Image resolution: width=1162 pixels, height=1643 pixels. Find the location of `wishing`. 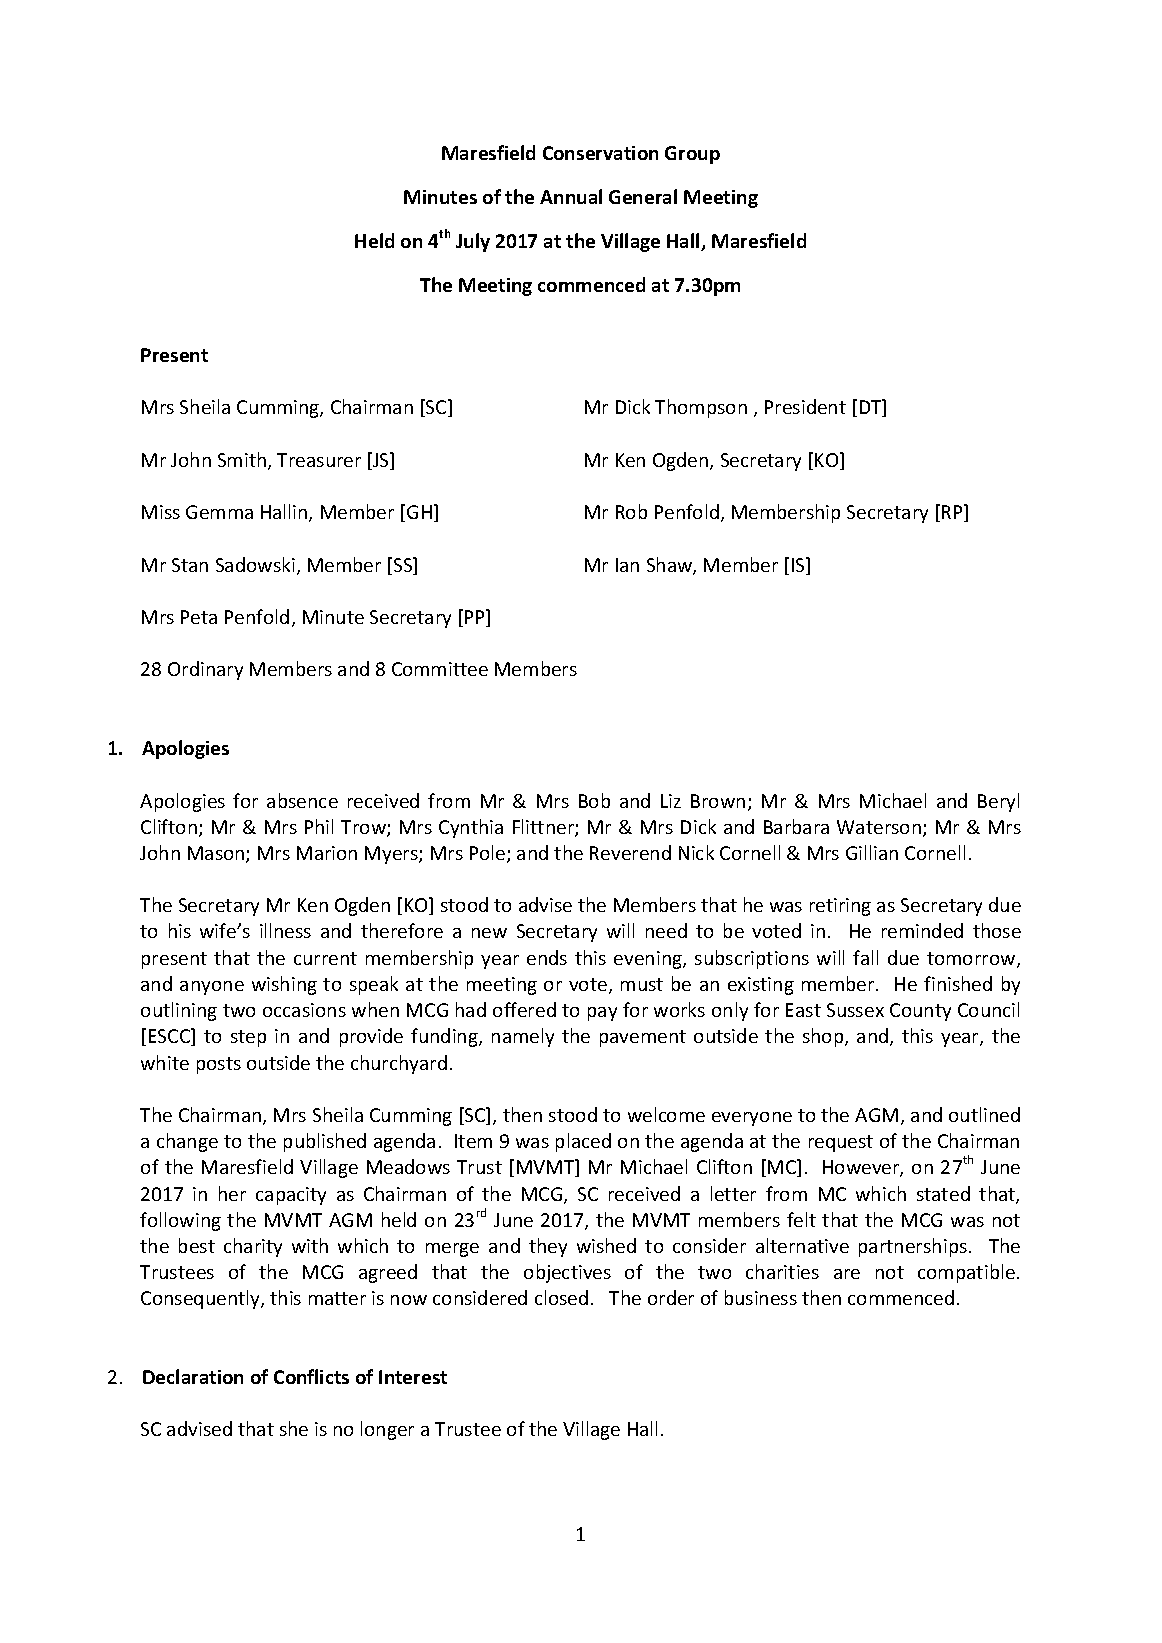

wishing is located at coordinates (284, 985).
